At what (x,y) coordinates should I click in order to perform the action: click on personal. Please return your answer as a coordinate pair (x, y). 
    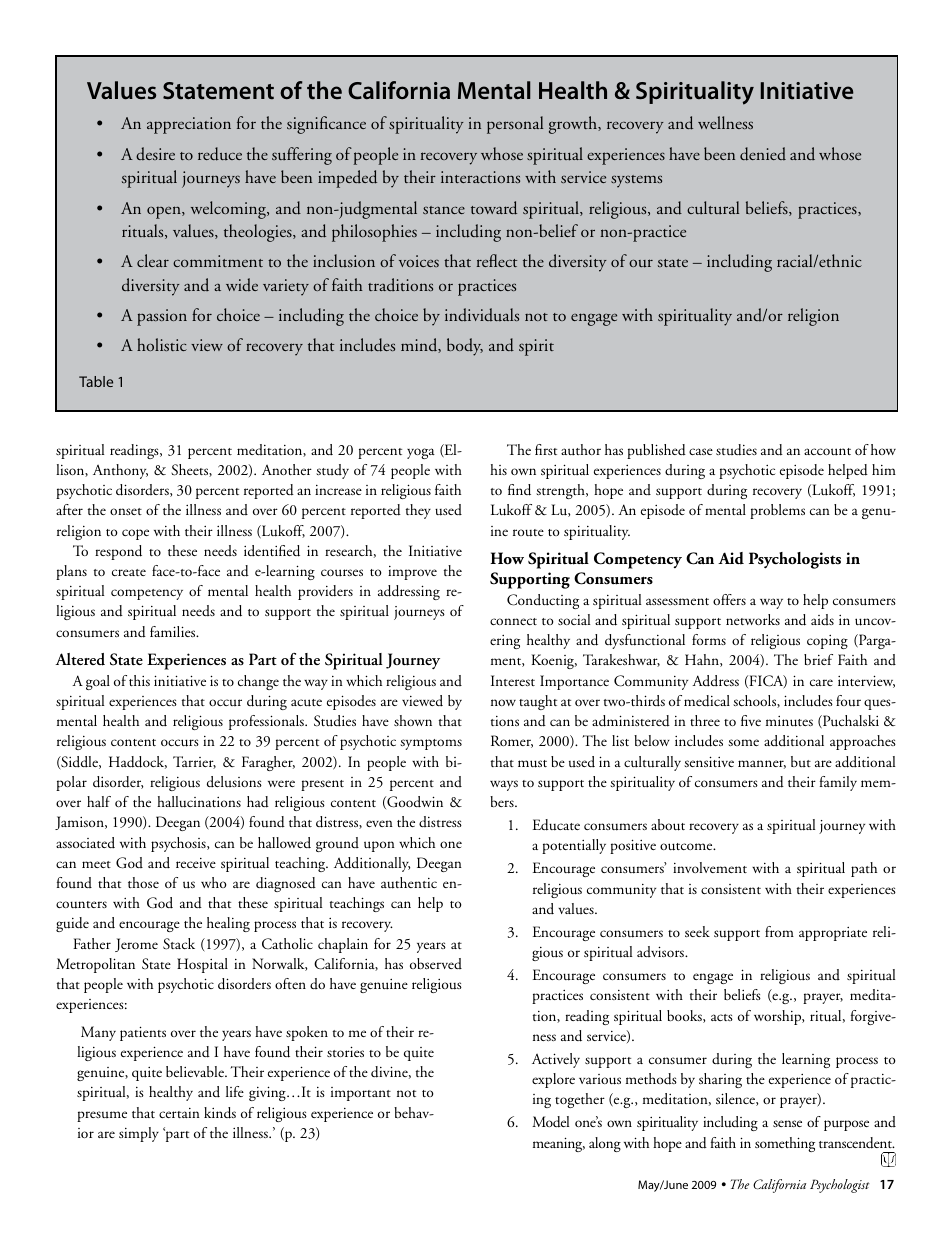
    Looking at the image, I should click on (515, 125).
